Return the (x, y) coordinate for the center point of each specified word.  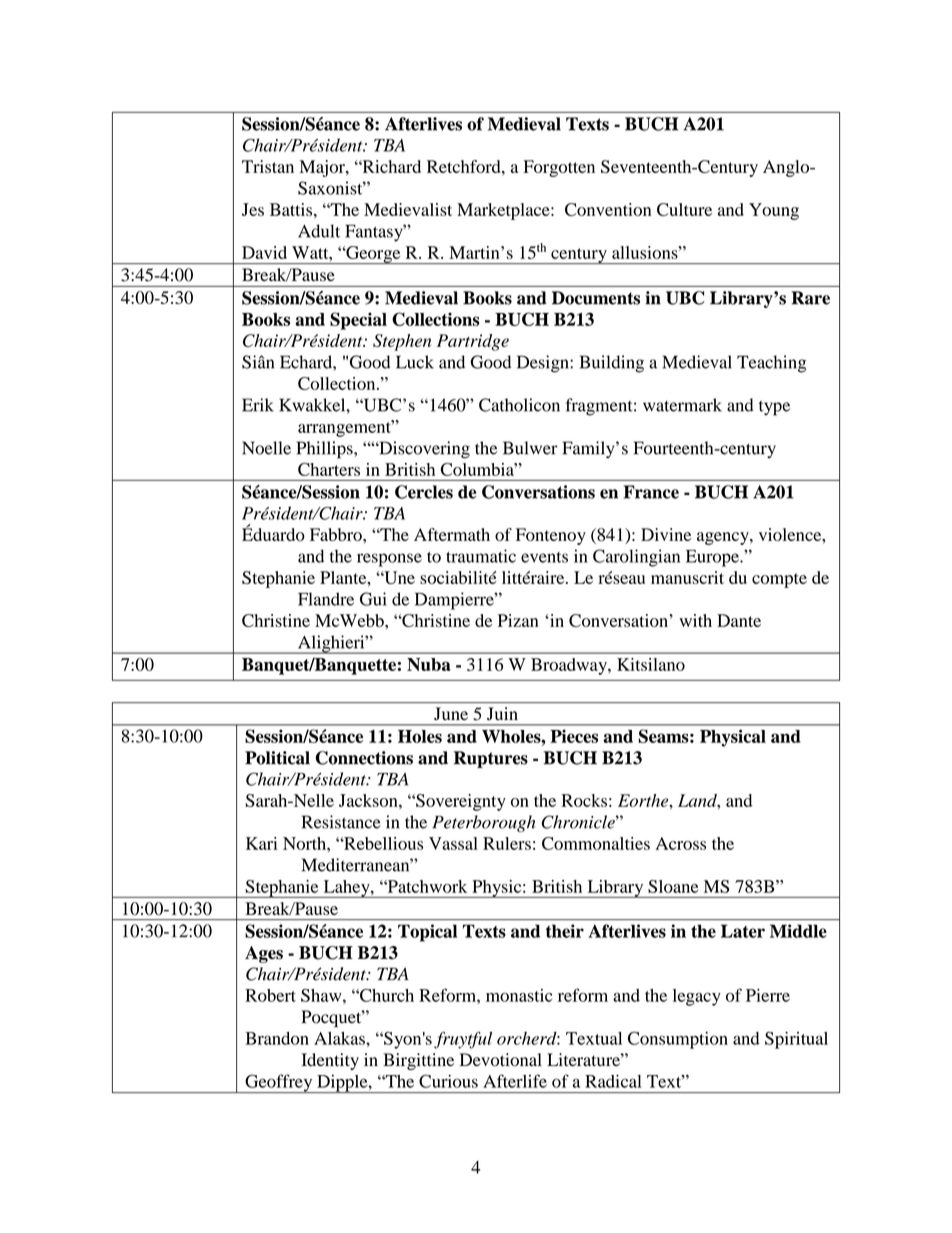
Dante (739, 620)
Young (774, 211)
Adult (319, 231)
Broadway (570, 666)
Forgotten (559, 168)
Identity (330, 1061)
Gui (373, 599)
